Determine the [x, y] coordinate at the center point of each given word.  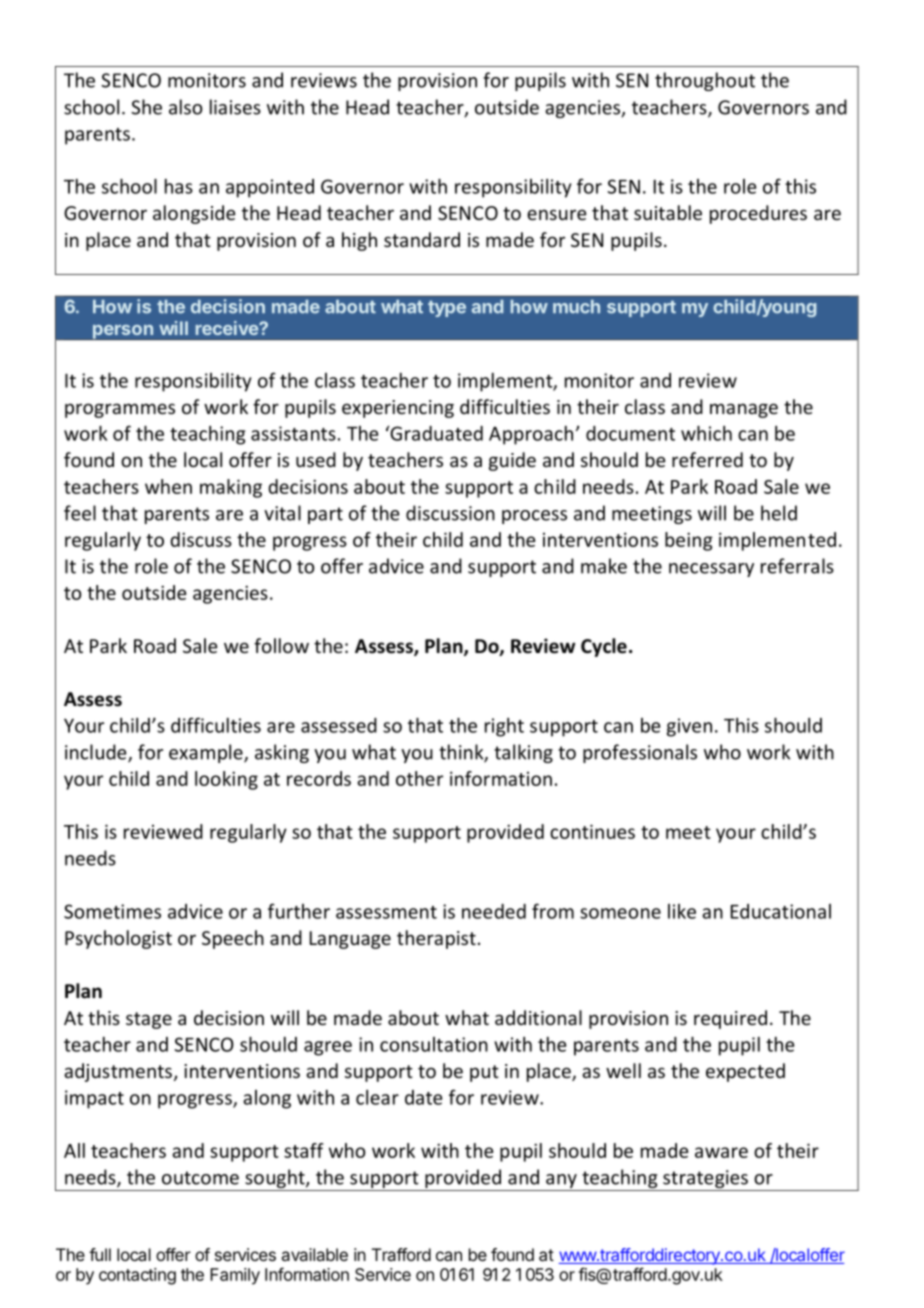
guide [512, 461]
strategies [705, 1179]
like [682, 911]
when [168, 486]
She [146, 107]
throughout [705, 81]
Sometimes [112, 911]
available [314, 1254]
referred [707, 459]
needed [494, 911]
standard [422, 239]
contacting [137, 1276]
